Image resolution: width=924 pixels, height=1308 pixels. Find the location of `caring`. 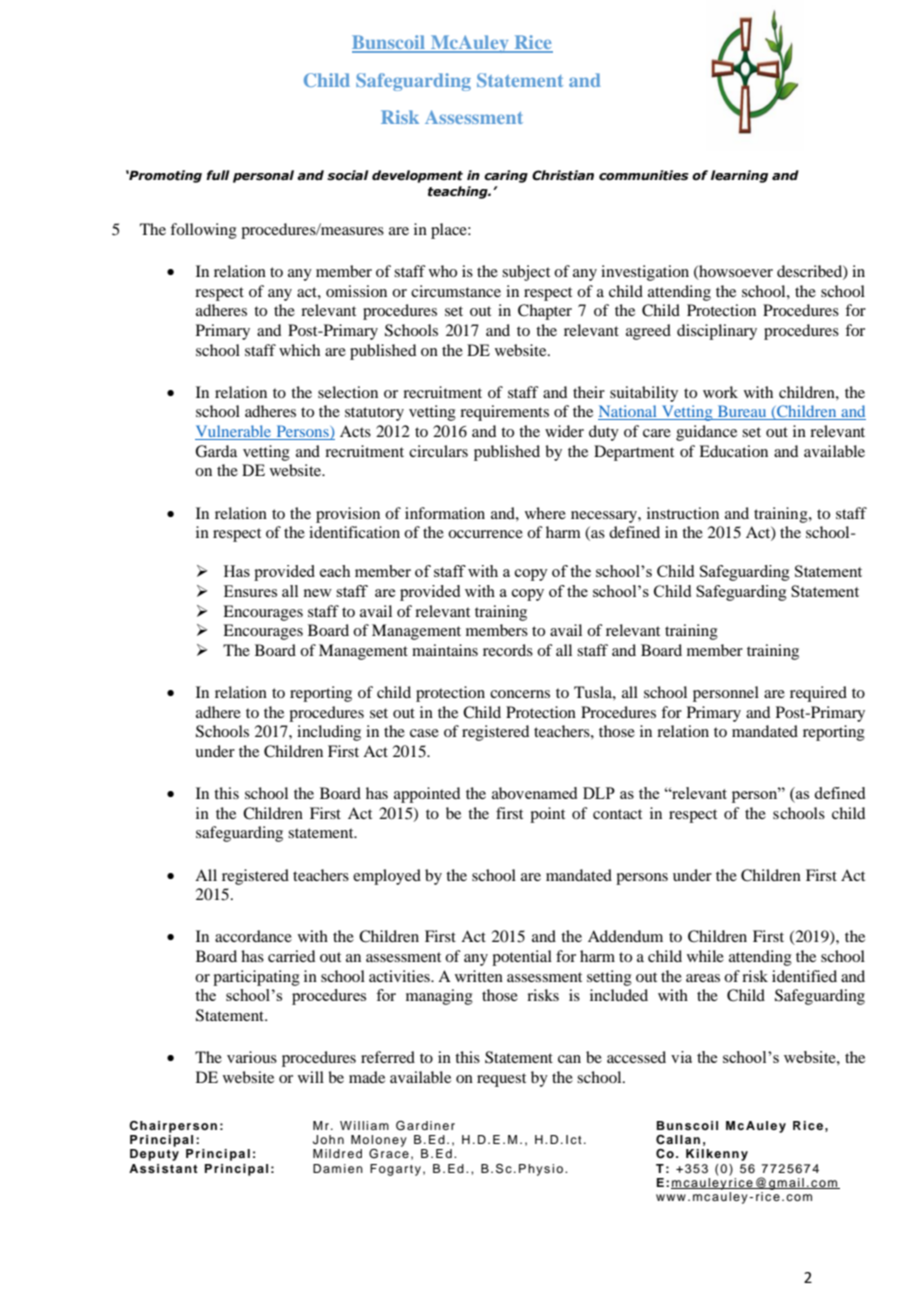

caring is located at coordinates (506, 176).
